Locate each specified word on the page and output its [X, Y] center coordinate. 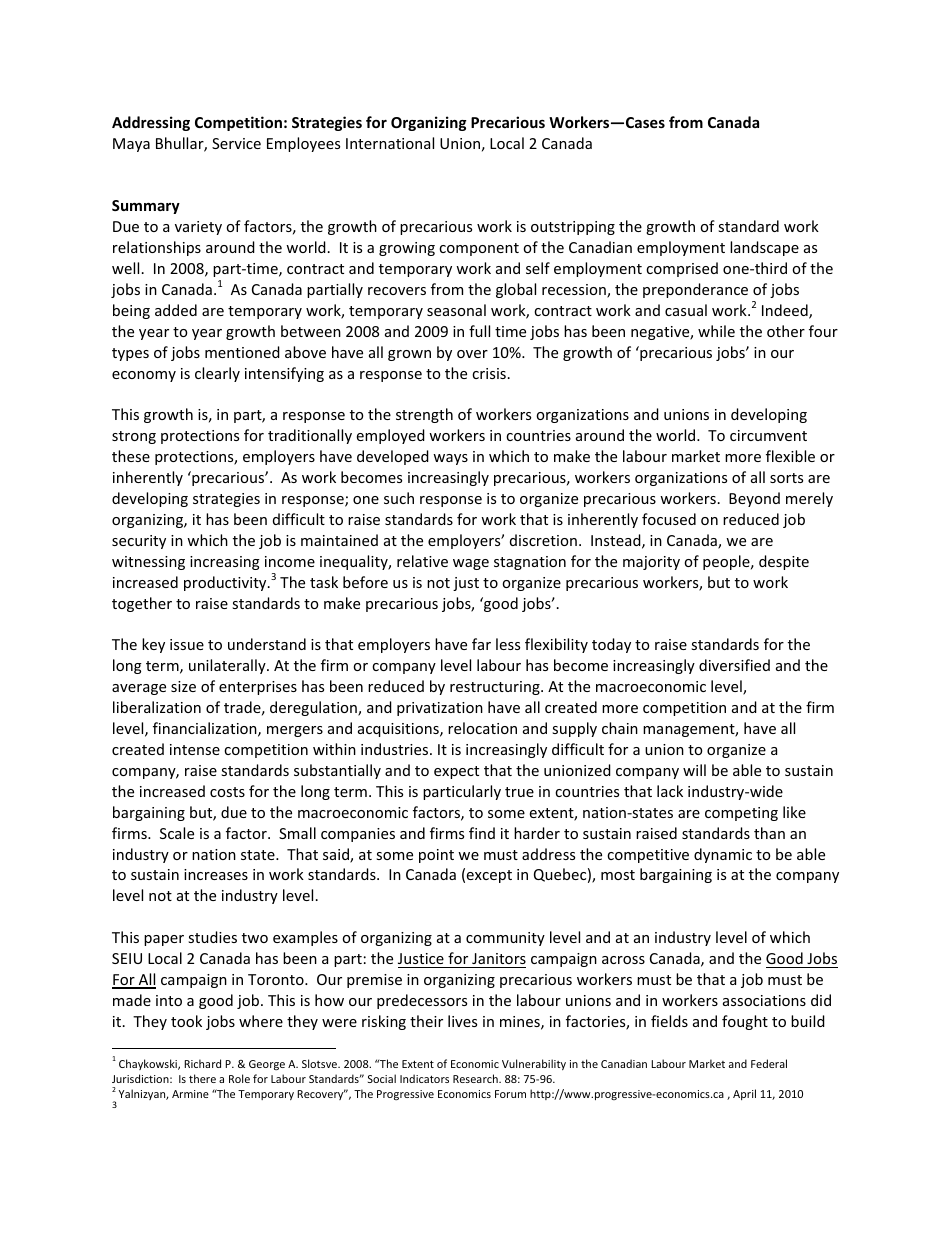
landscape [764, 248]
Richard [202, 1063]
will [694, 770]
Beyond [754, 499]
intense [195, 749]
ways [450, 459]
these [131, 456]
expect [456, 772]
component [479, 249]
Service [236, 143]
